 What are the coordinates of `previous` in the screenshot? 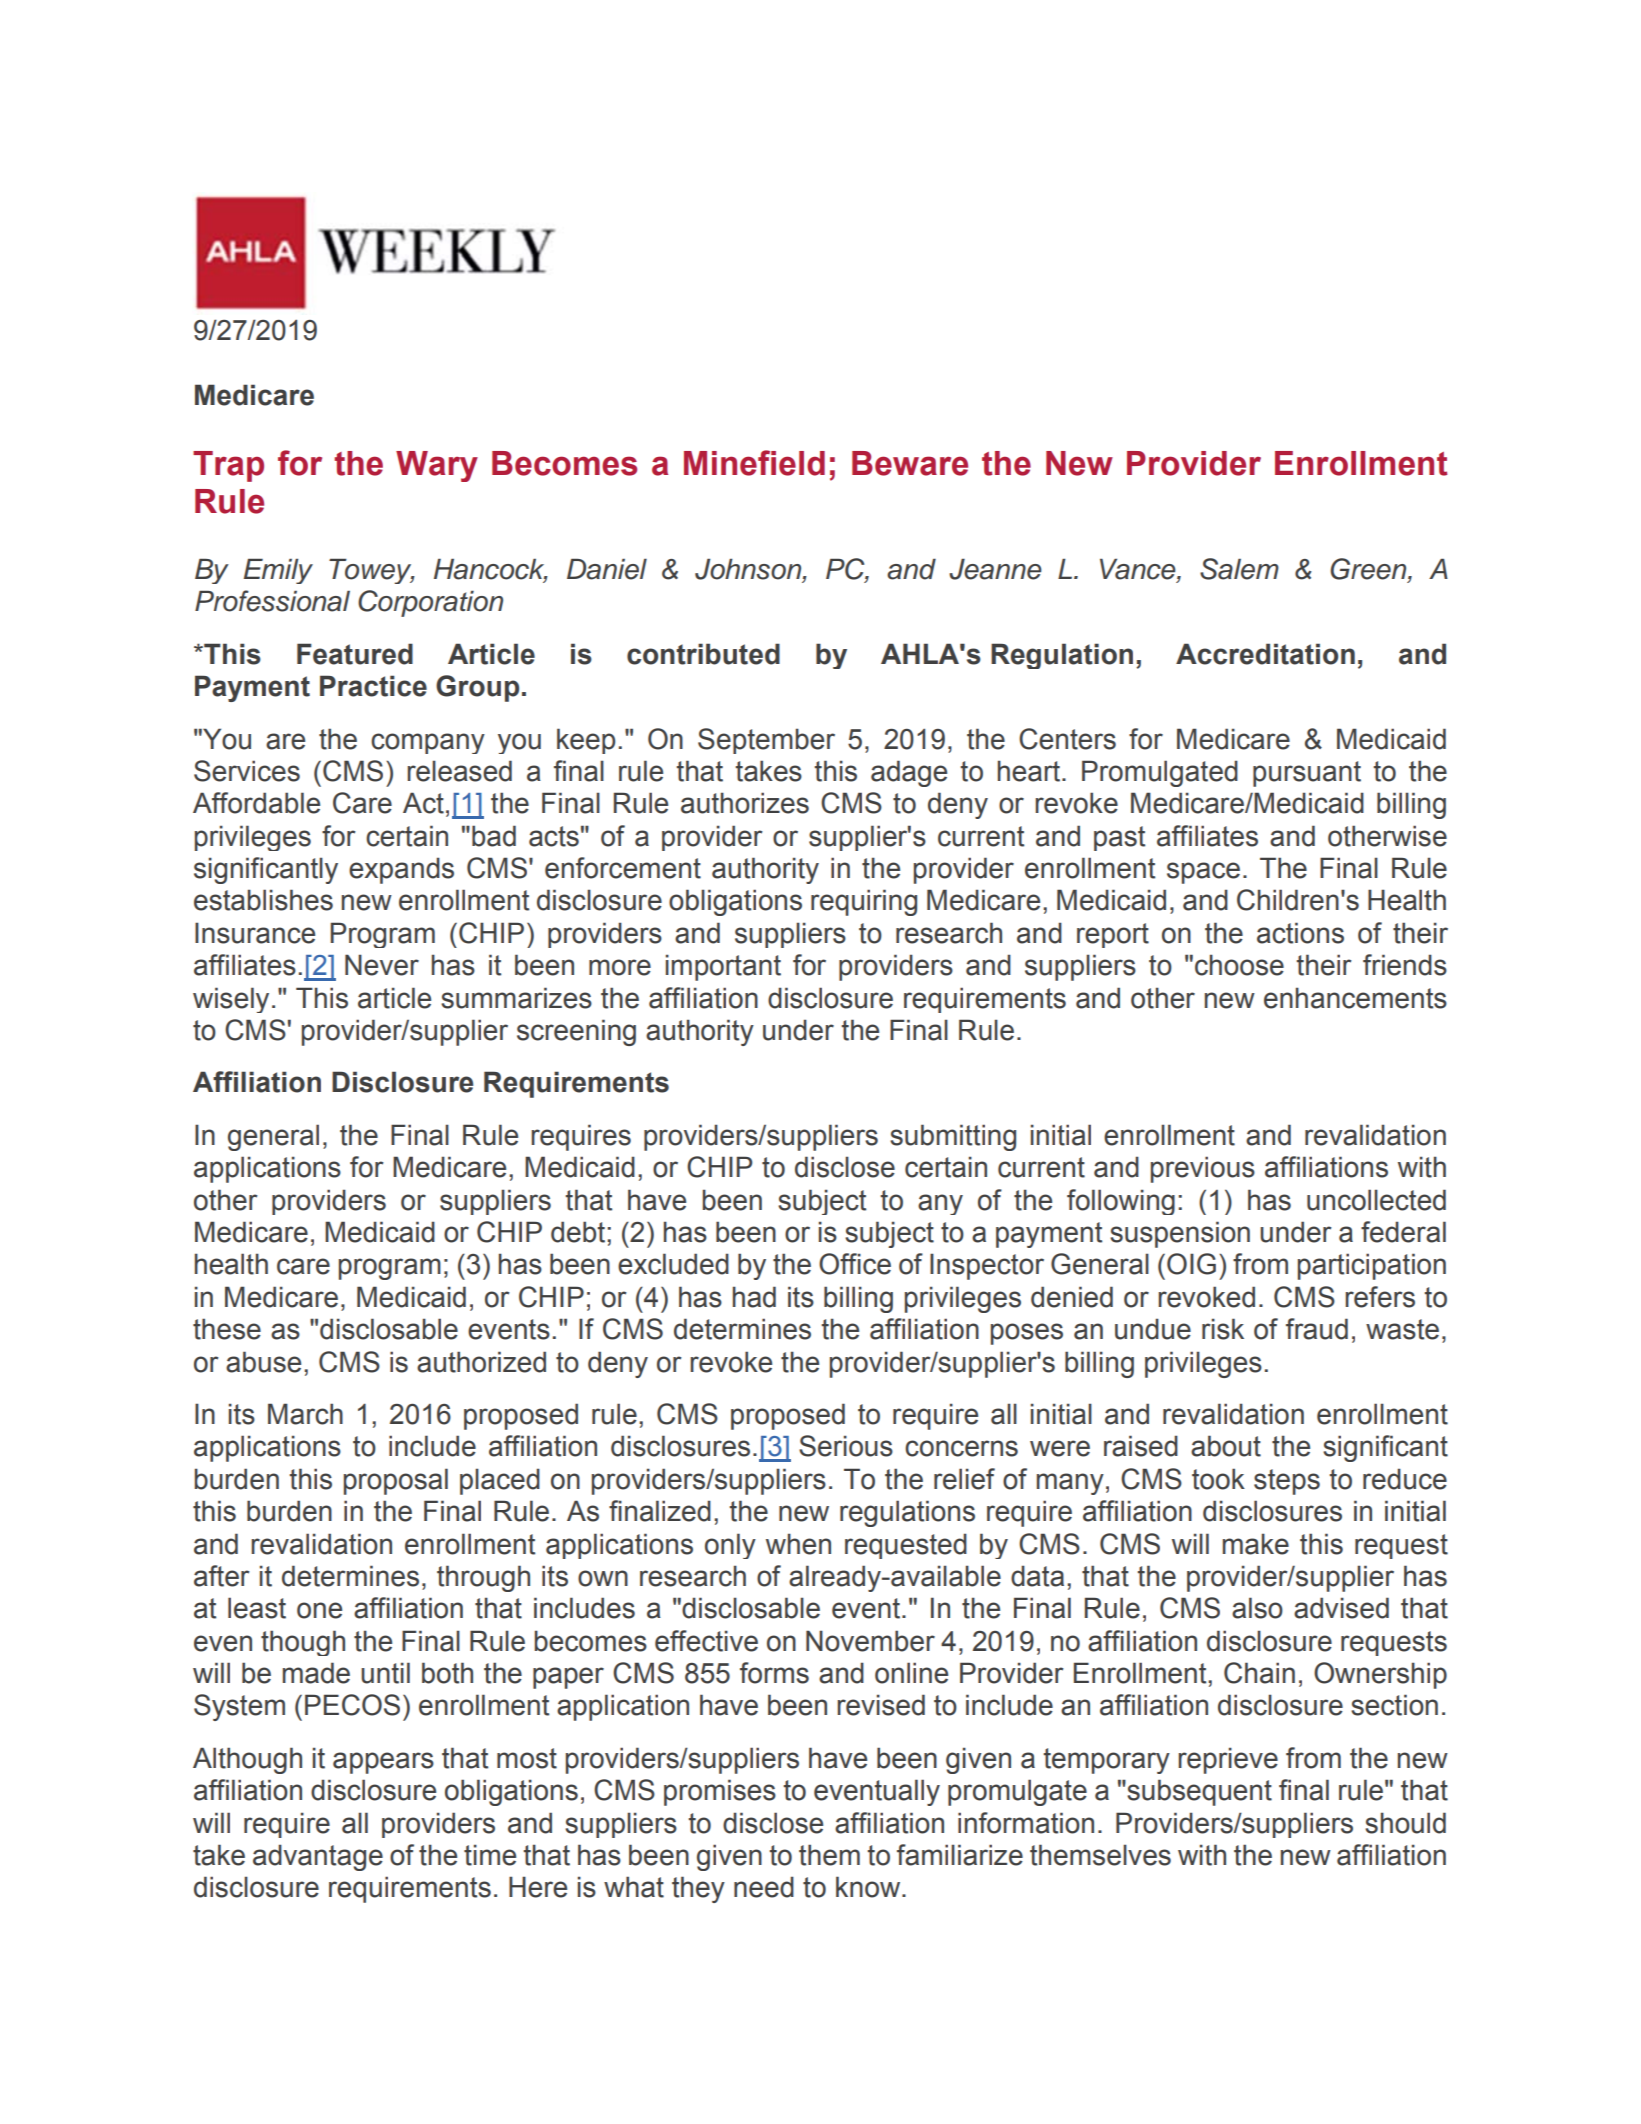 It's located at (1203, 1169).
